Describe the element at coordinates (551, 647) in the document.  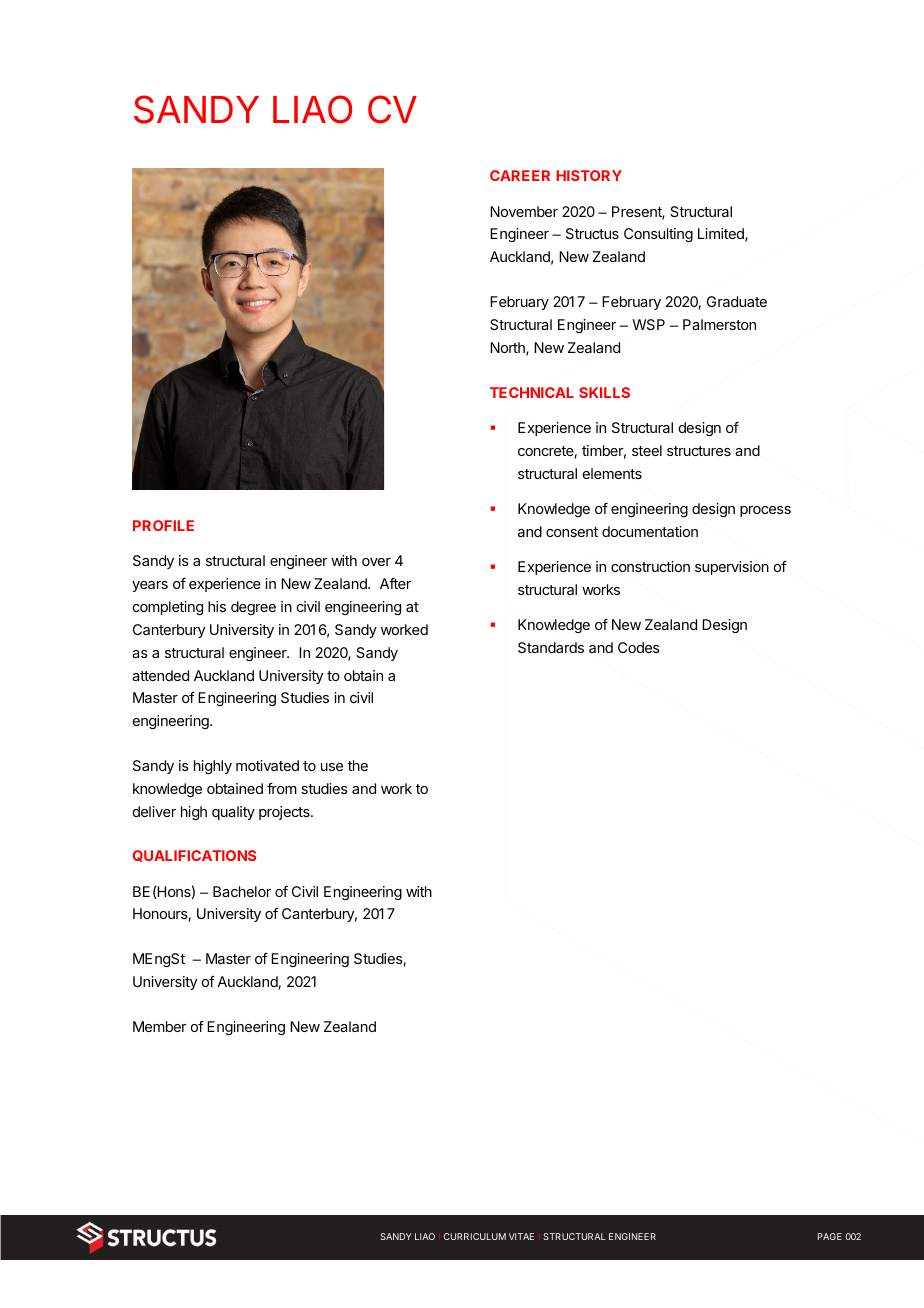
I see `Standards` at that location.
